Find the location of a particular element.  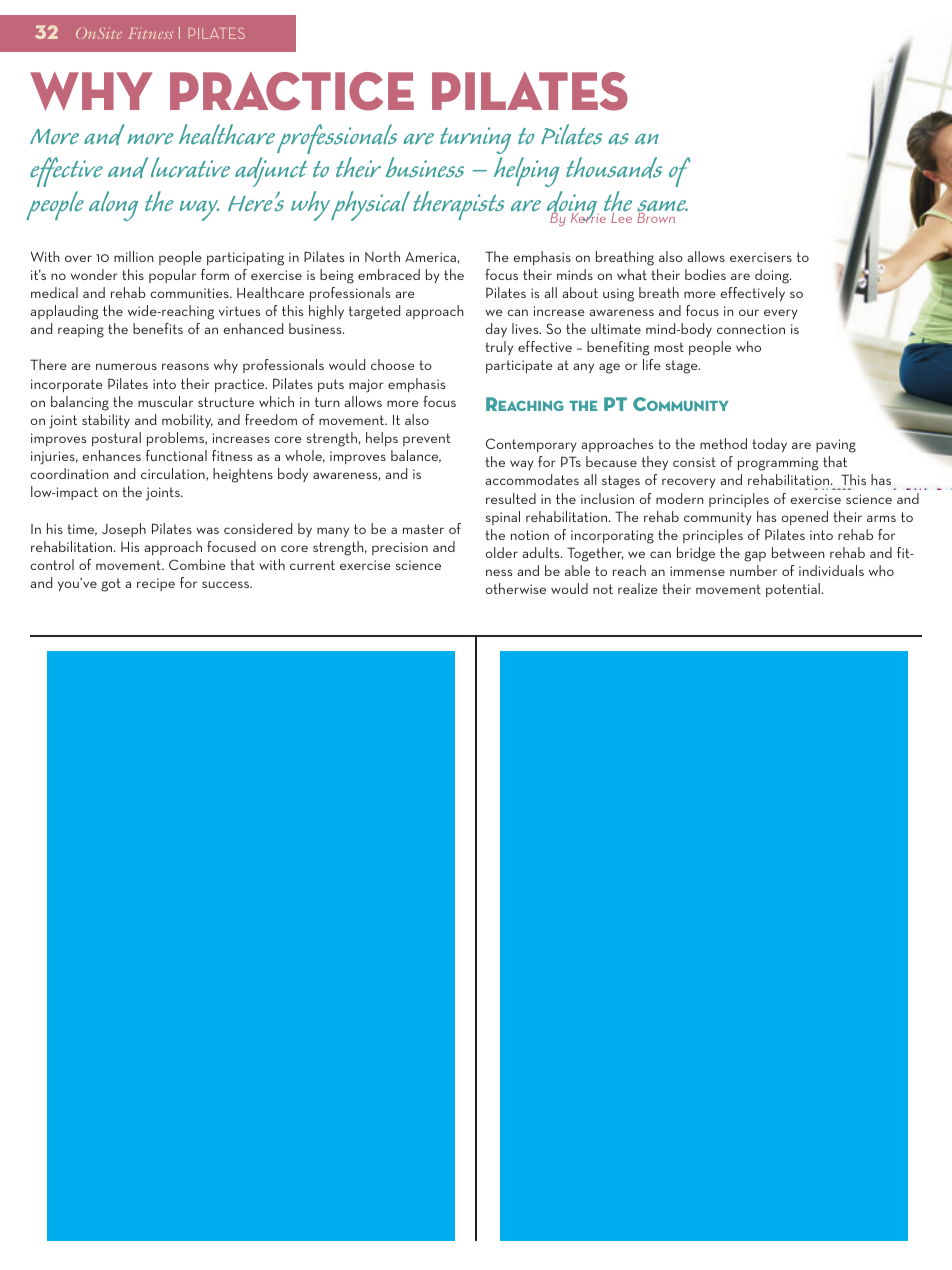

otherwise is located at coordinates (516, 588).
